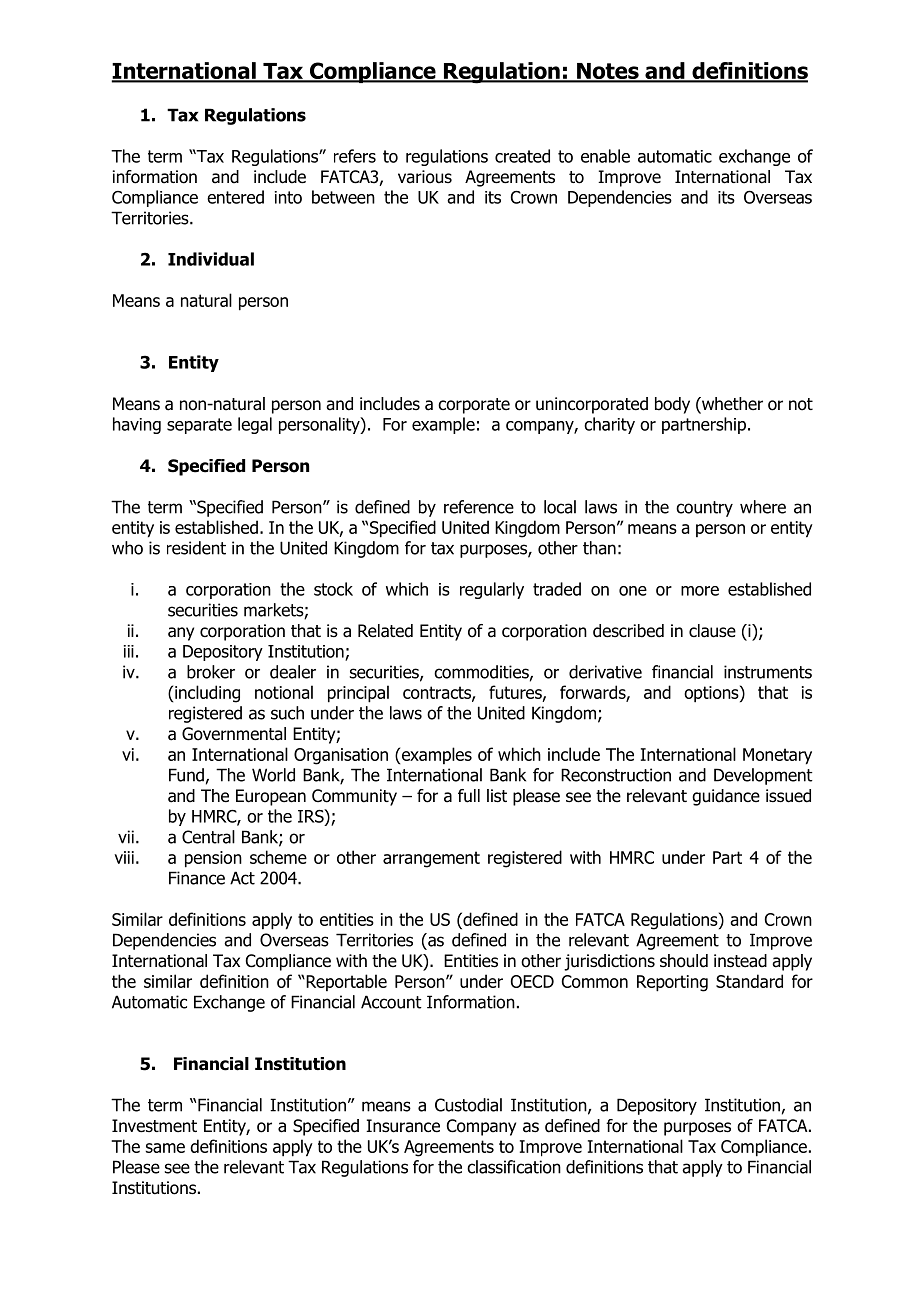 Image resolution: width=924 pixels, height=1308 pixels. What do you see at coordinates (469, 796) in the document?
I see `full` at bounding box center [469, 796].
